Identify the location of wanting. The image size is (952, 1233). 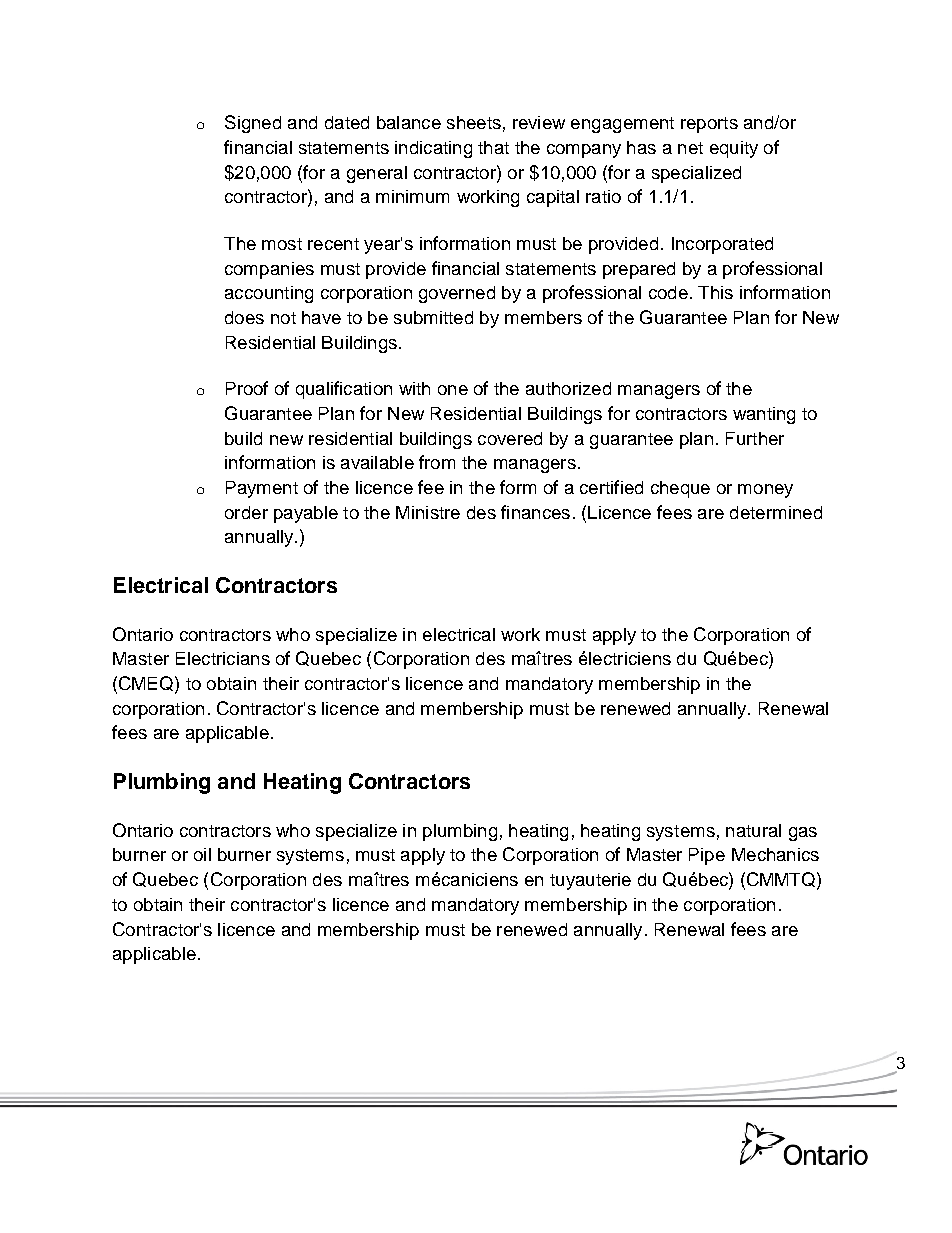
(764, 415).
